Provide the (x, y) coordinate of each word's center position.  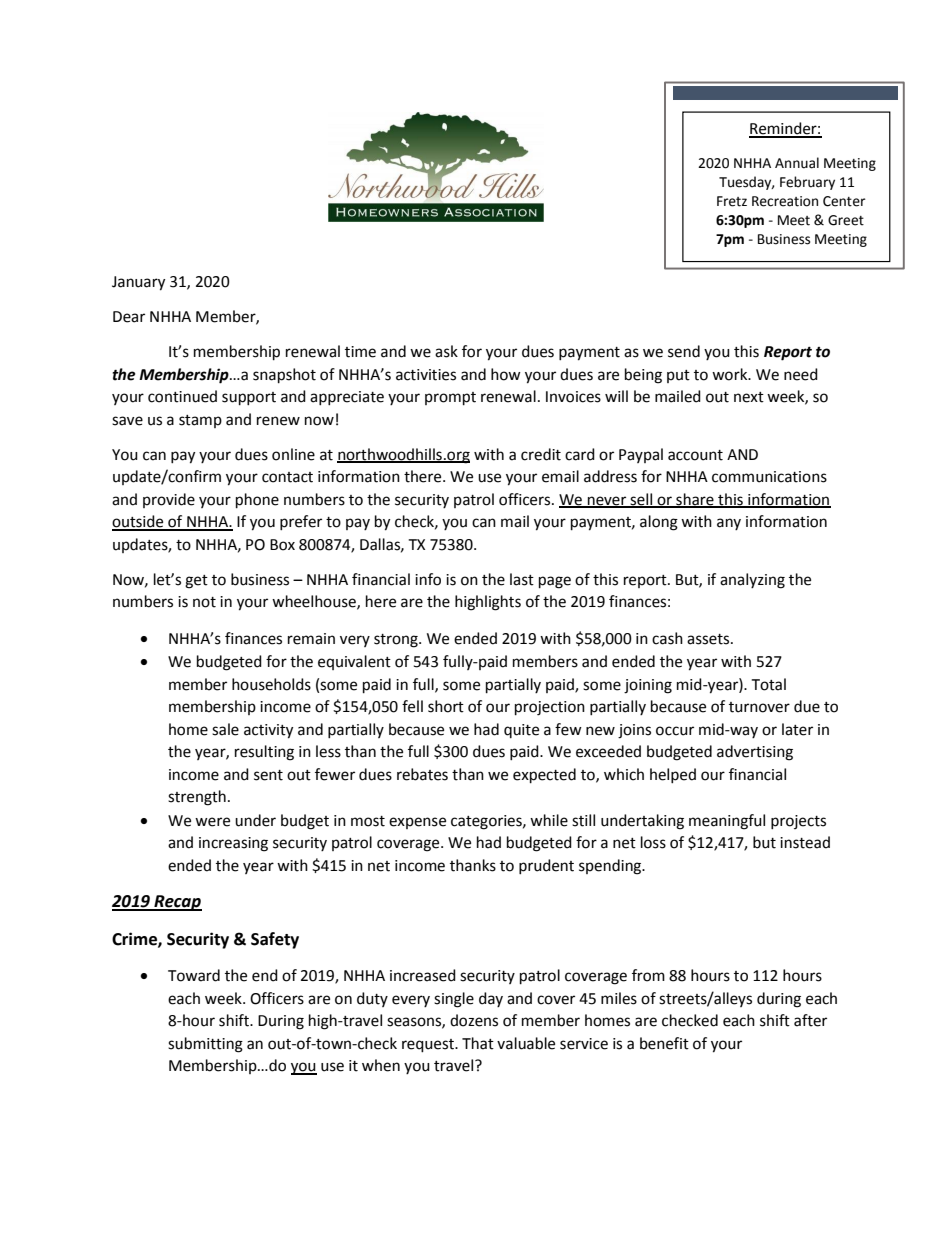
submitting (205, 1045)
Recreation (785, 201)
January (138, 283)
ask (446, 351)
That (478, 1043)
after (810, 1020)
